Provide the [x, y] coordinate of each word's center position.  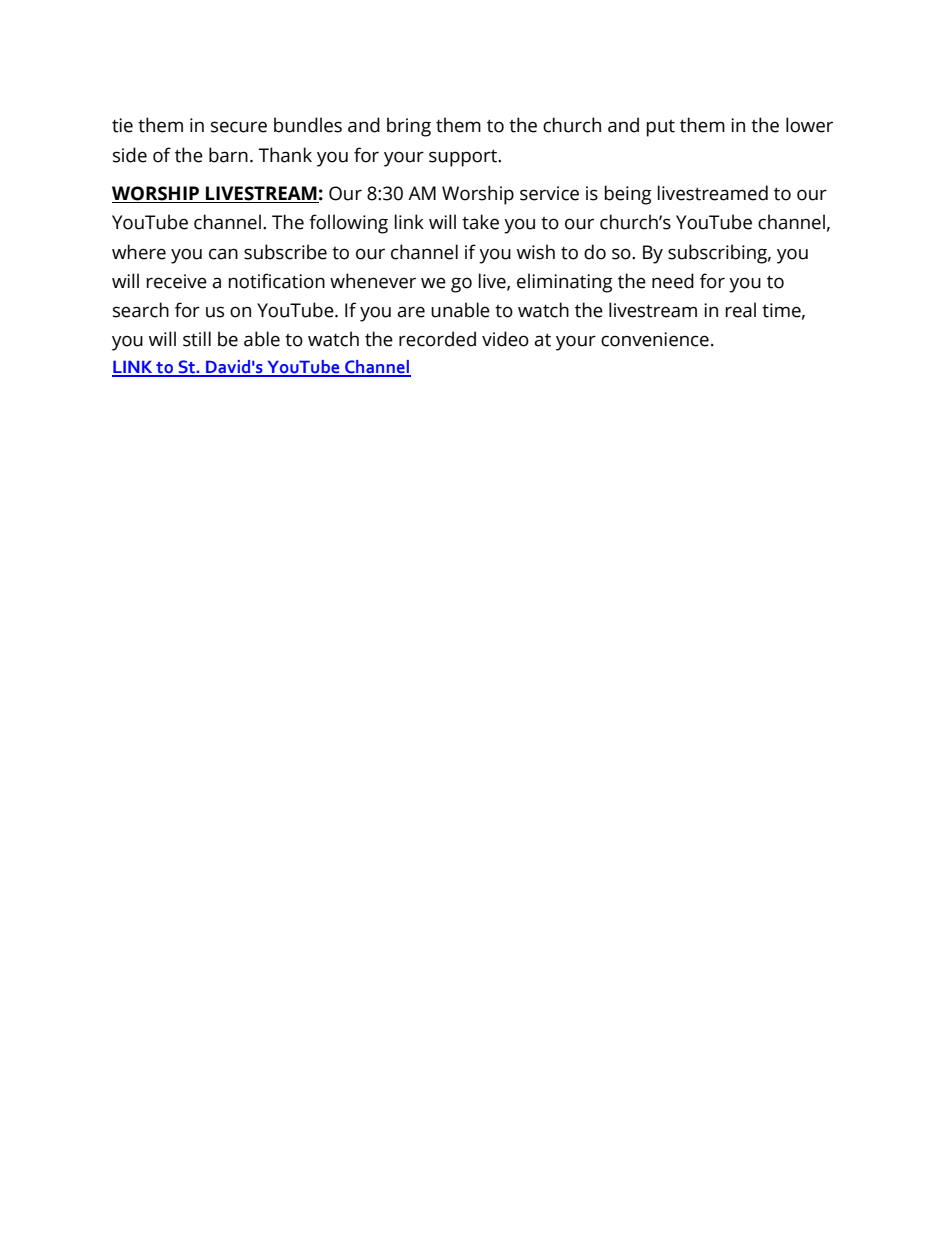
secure [239, 127]
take [480, 222]
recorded [437, 339]
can [223, 254]
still [197, 339]
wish [536, 252]
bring [409, 127]
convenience [655, 339]
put [661, 128]
